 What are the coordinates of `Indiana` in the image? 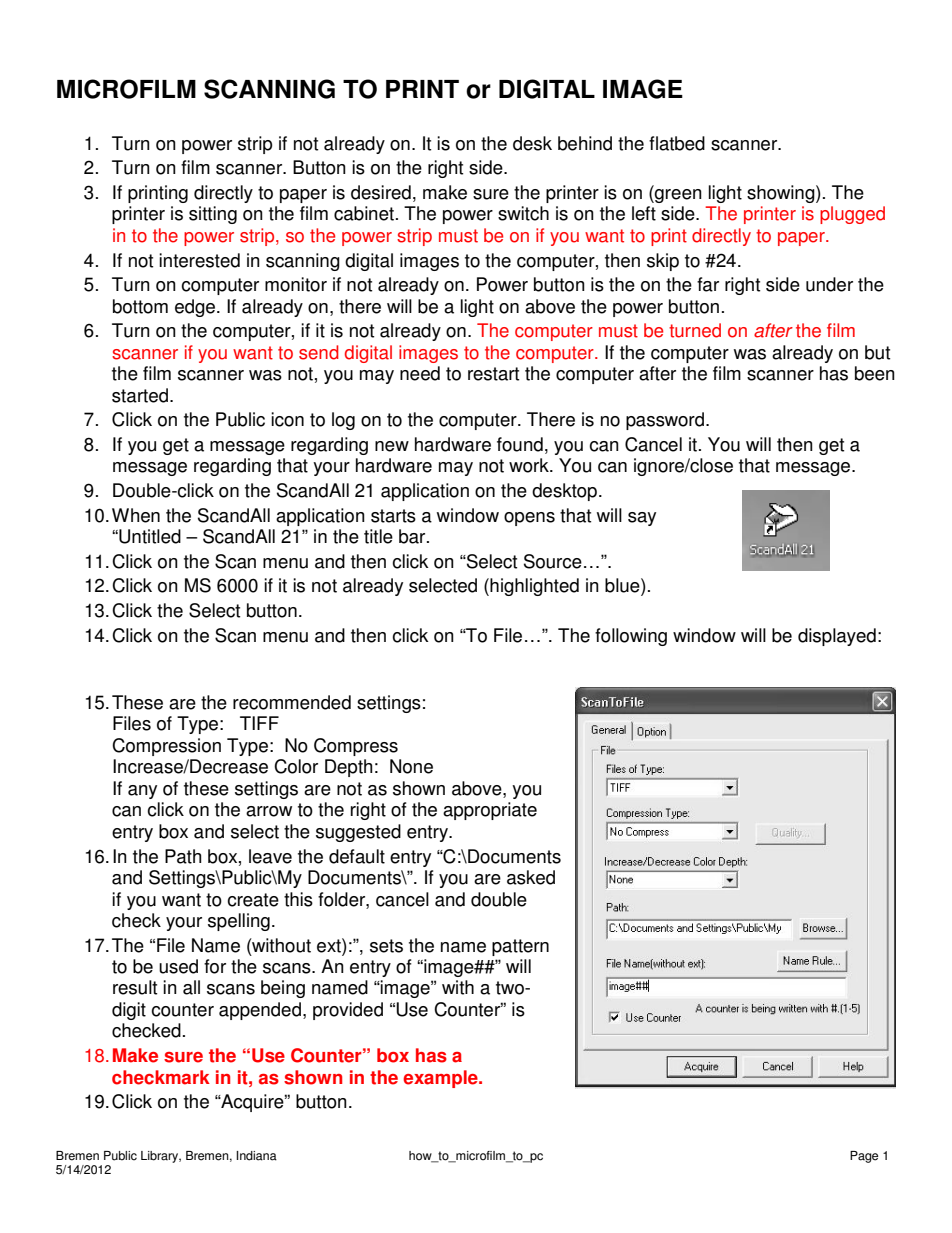 It's located at (256, 1156).
